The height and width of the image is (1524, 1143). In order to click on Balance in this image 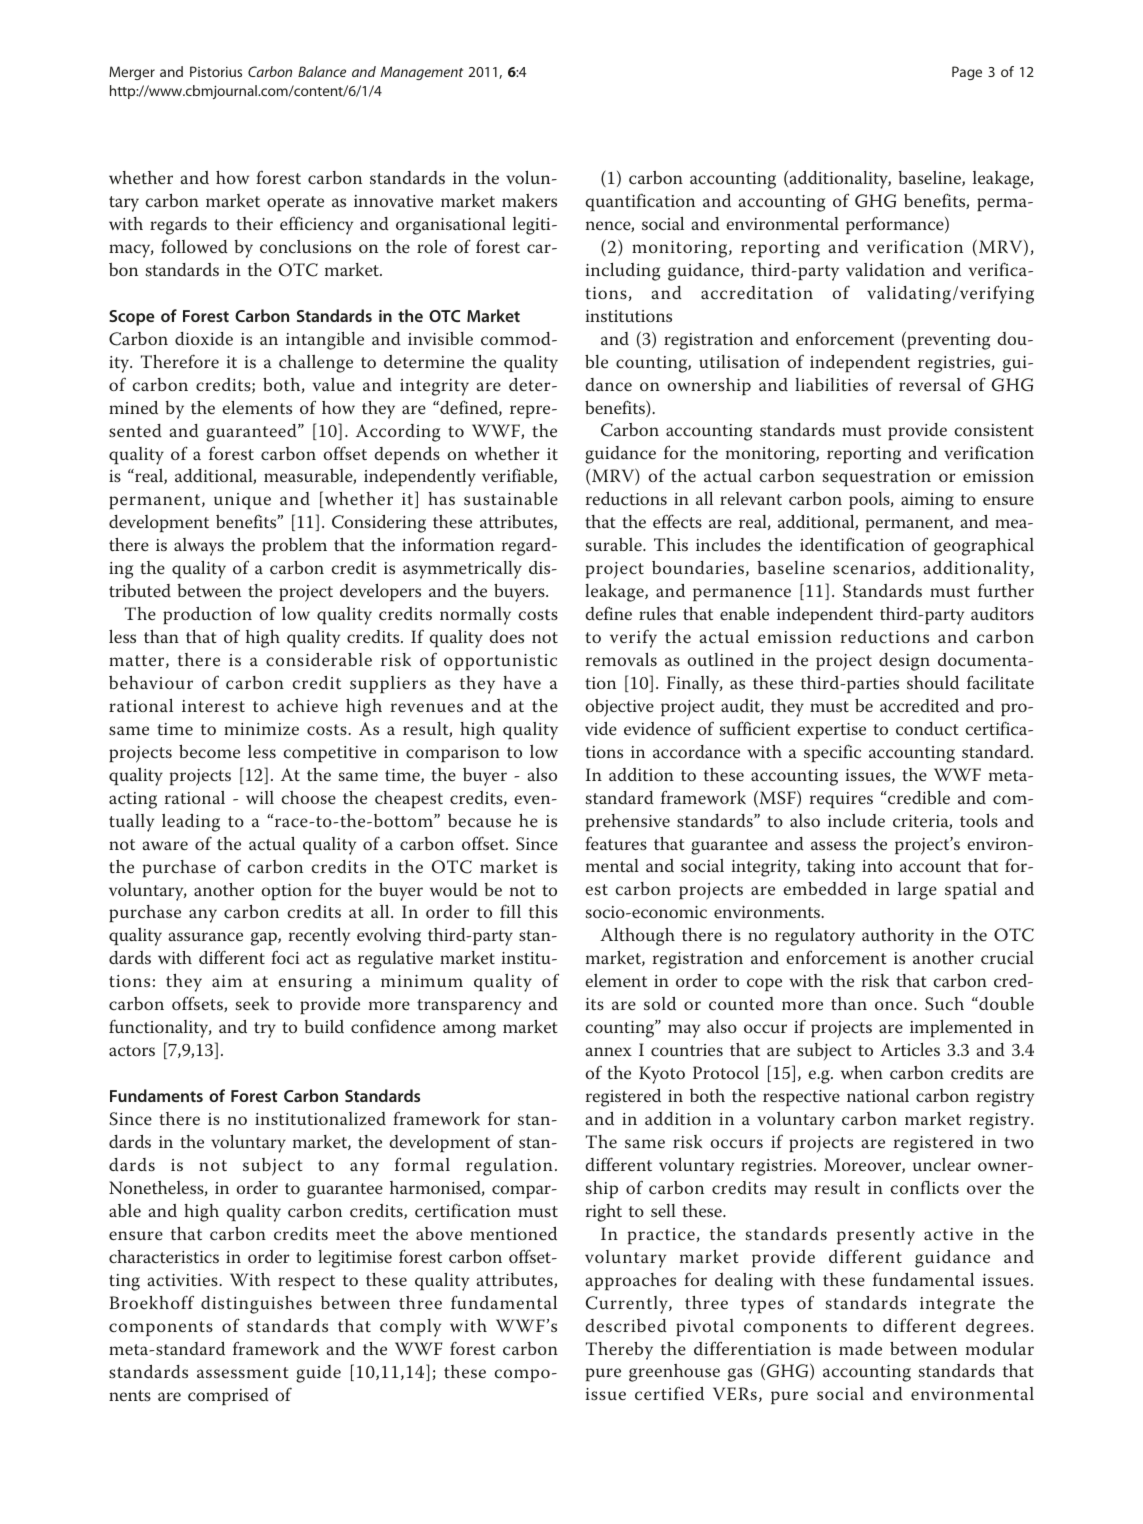, I will do `click(322, 71)`.
